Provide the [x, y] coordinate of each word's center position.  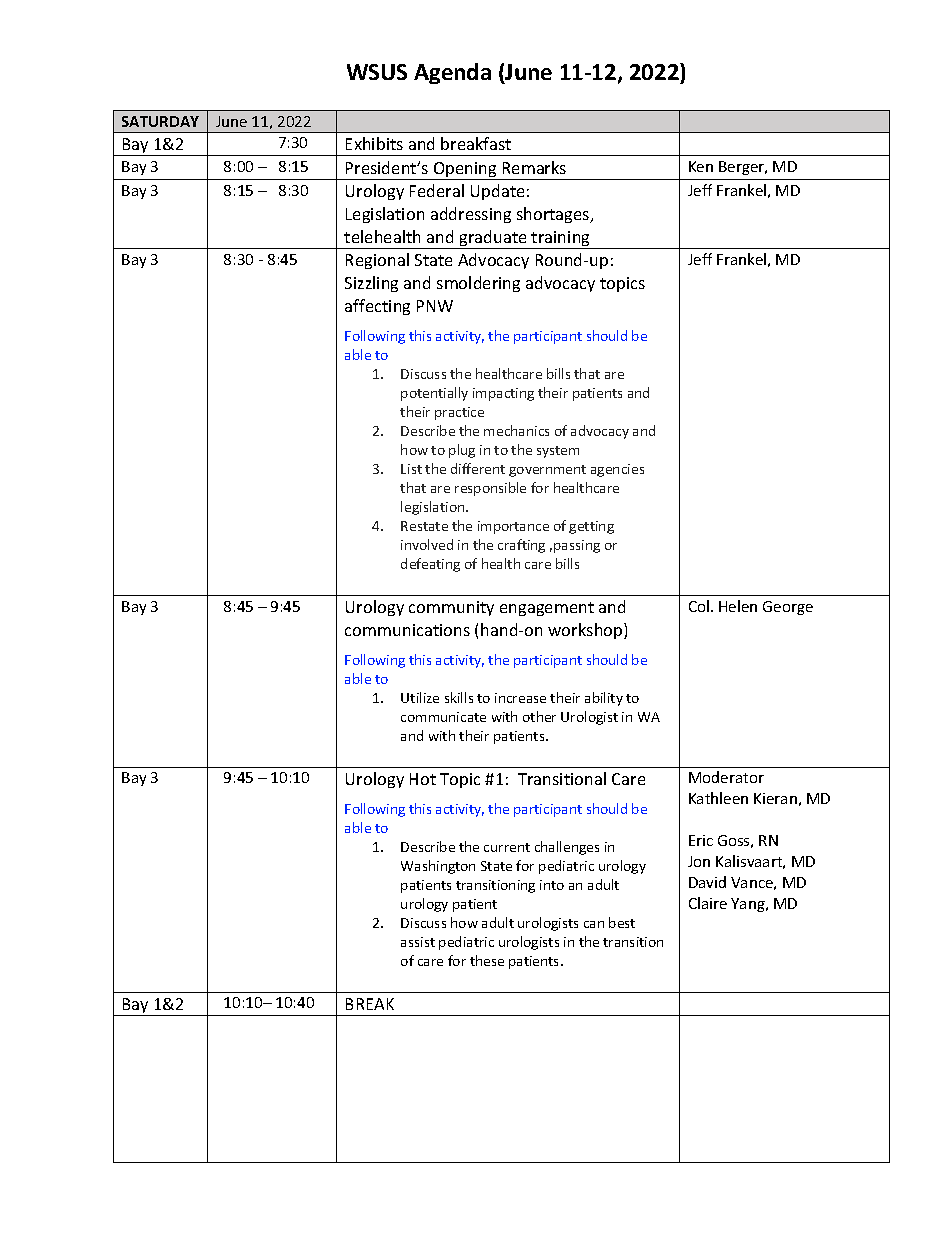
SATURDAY [160, 121]
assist [418, 942]
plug [462, 451]
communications [407, 630]
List [411, 469]
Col [699, 606]
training [561, 240]
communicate [443, 717]
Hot [423, 779]
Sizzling [371, 284]
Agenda [452, 73]
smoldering [478, 284]
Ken [701, 166]
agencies [617, 470]
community [451, 608]
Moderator [726, 777]
